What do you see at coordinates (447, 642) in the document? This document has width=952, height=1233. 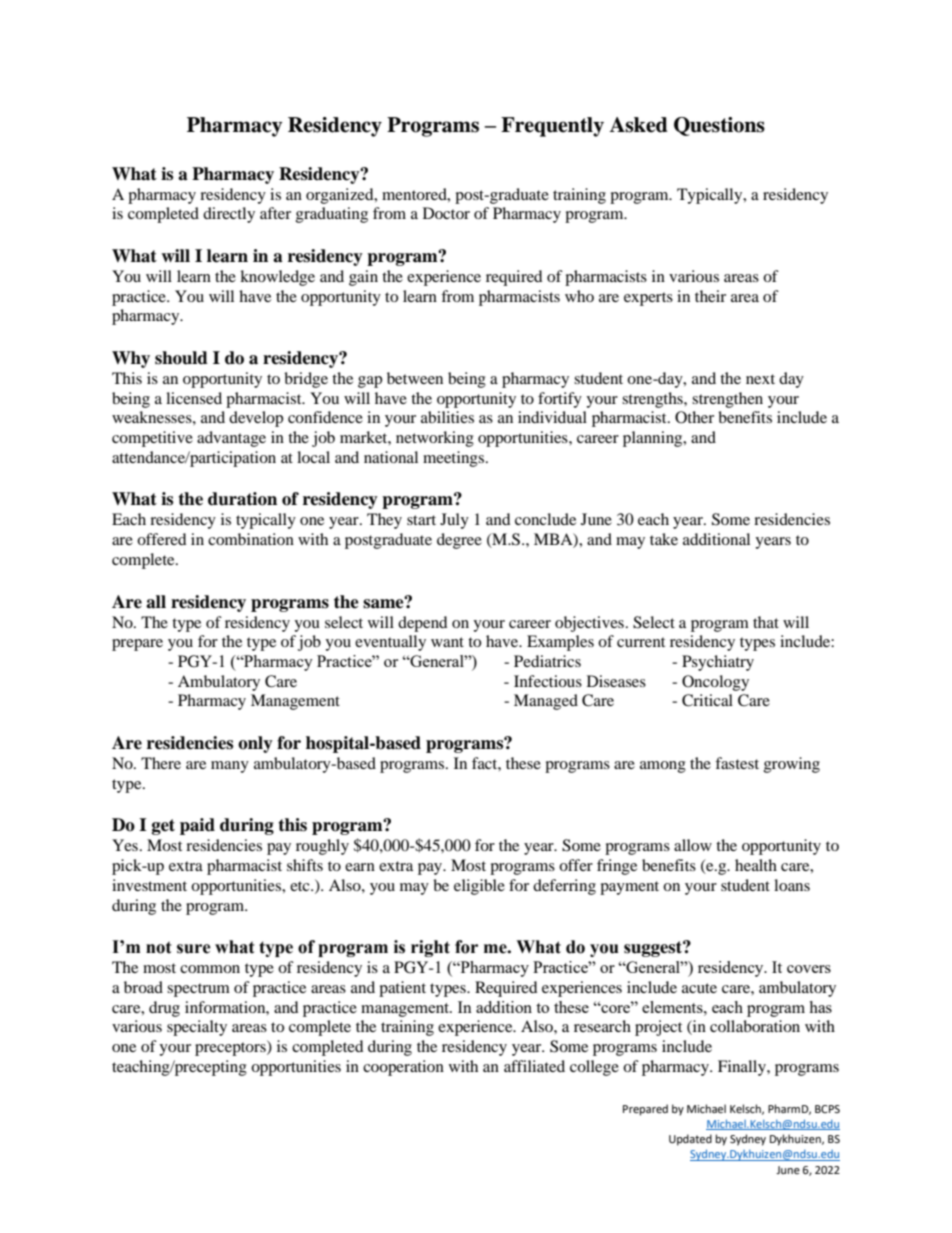 I see `want` at bounding box center [447, 642].
